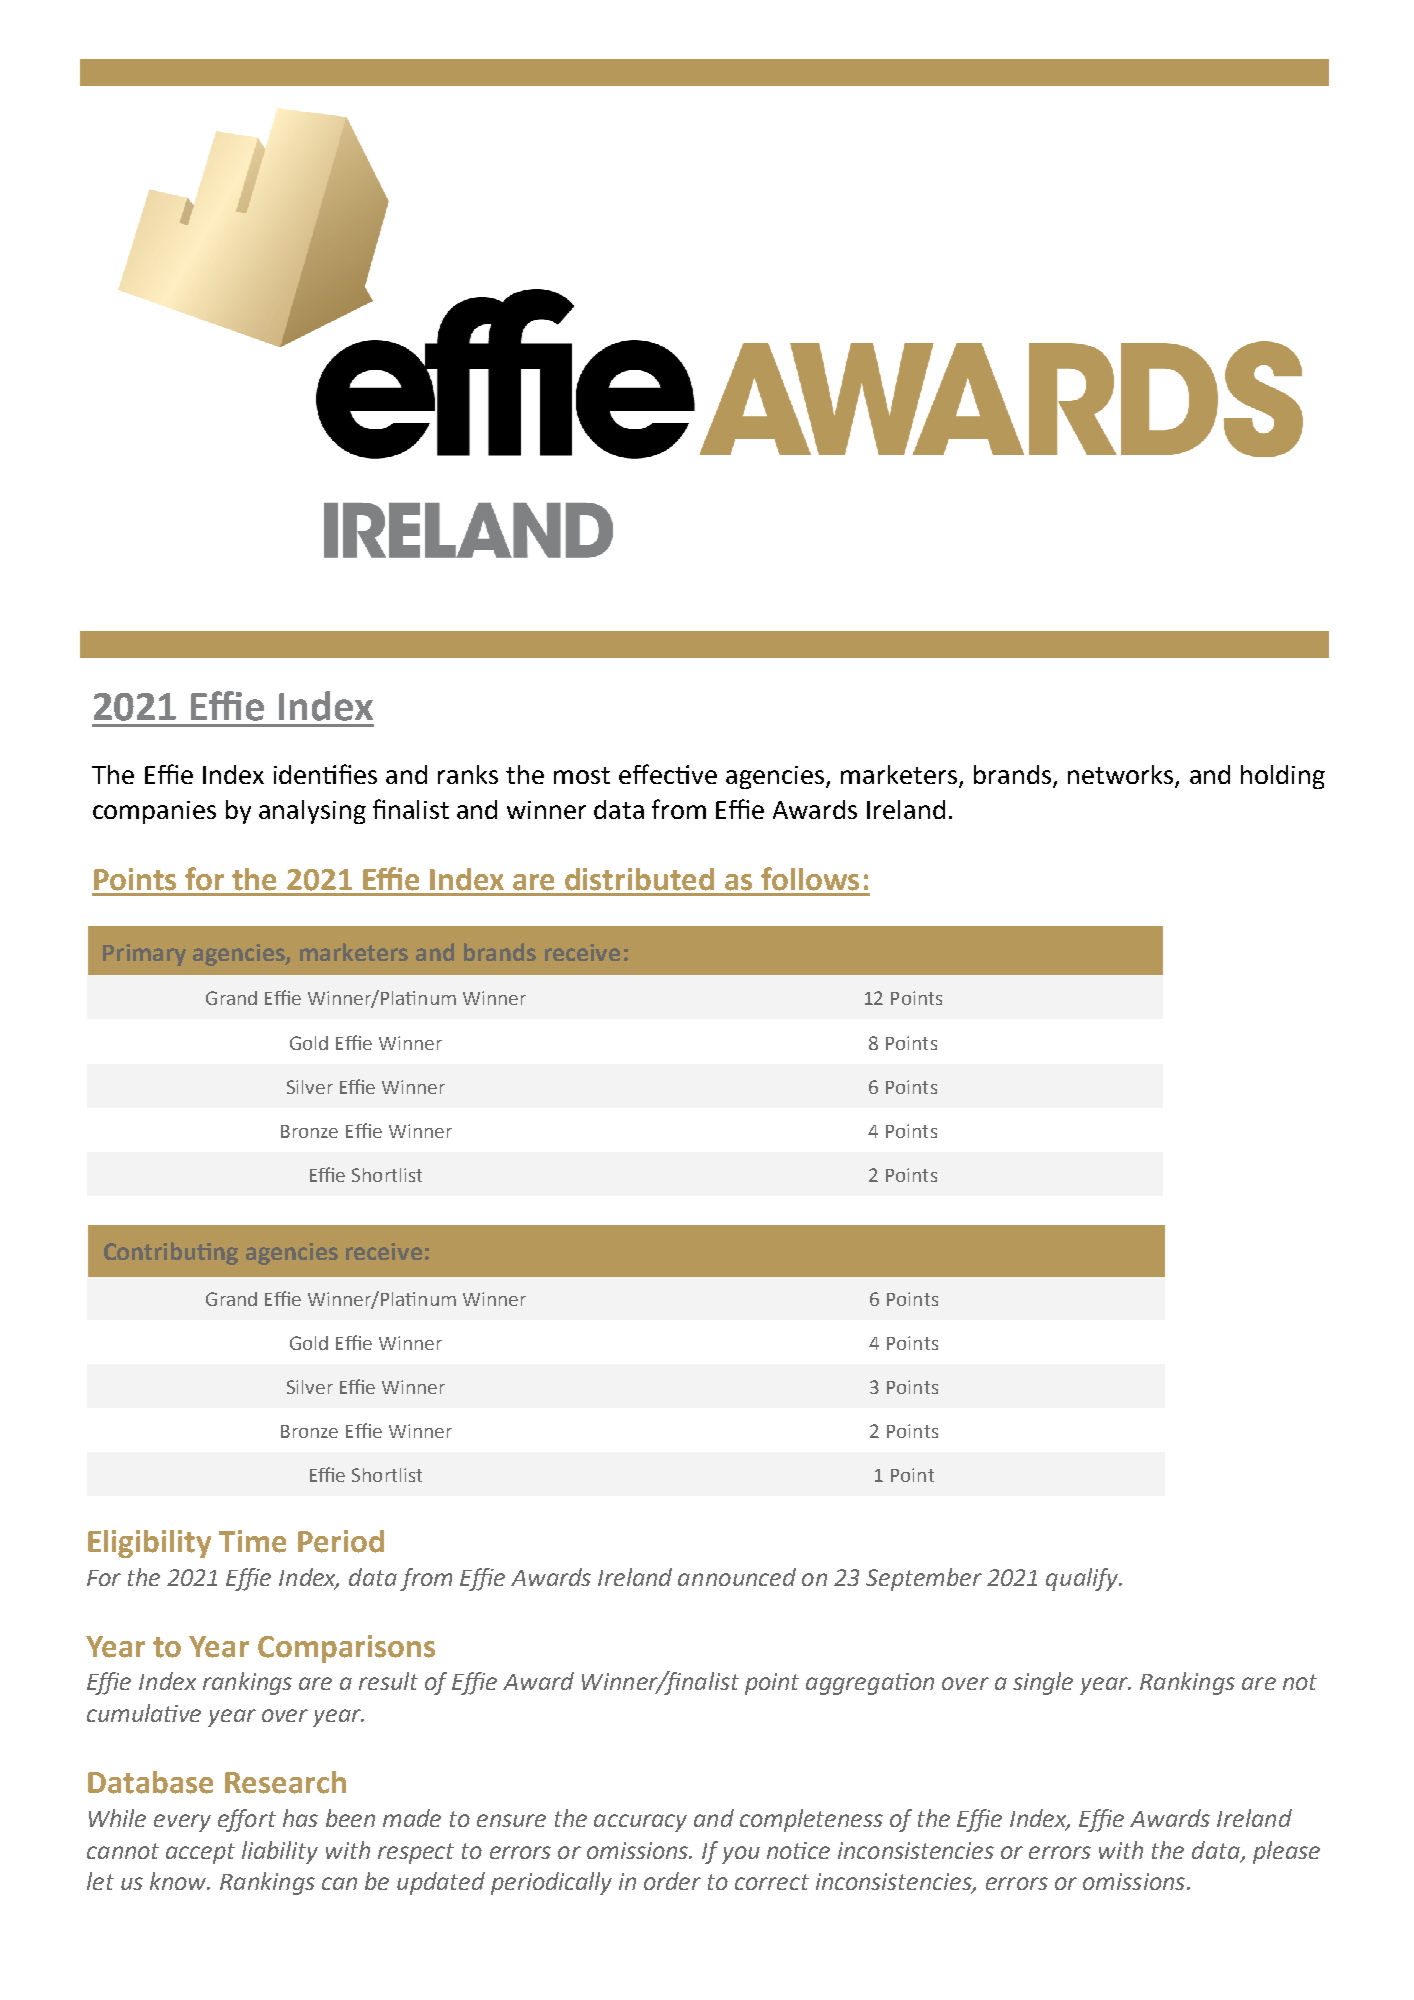  Describe the element at coordinates (312, 812) in the screenshot. I see `analysing` at that location.
